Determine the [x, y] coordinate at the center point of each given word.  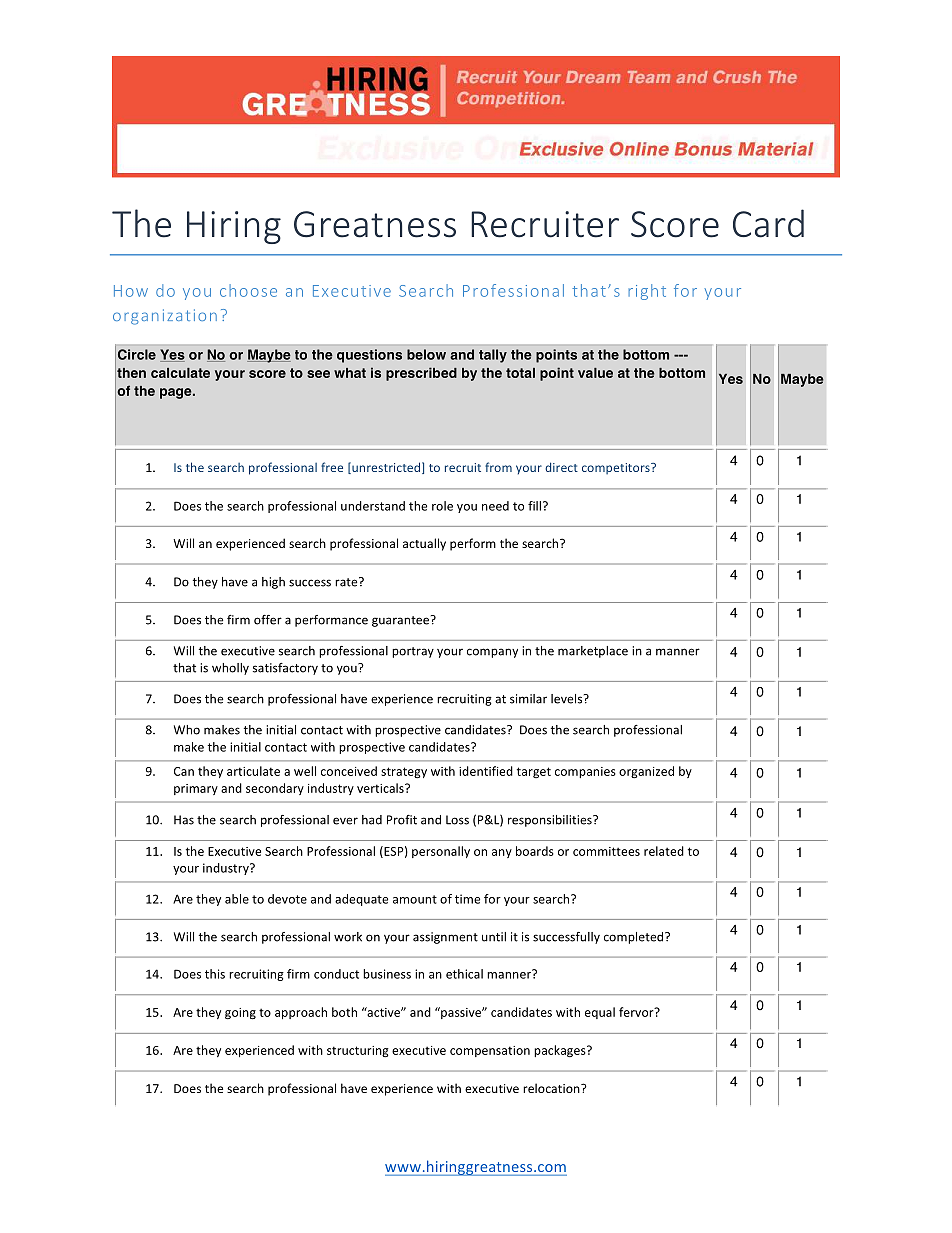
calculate [180, 373]
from [498, 467]
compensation [490, 1051]
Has [184, 820]
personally [441, 852]
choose [248, 290]
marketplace [593, 652]
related [664, 851]
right [647, 292]
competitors [617, 469]
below [426, 354]
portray [413, 652]
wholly [230, 669]
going [240, 1014]
